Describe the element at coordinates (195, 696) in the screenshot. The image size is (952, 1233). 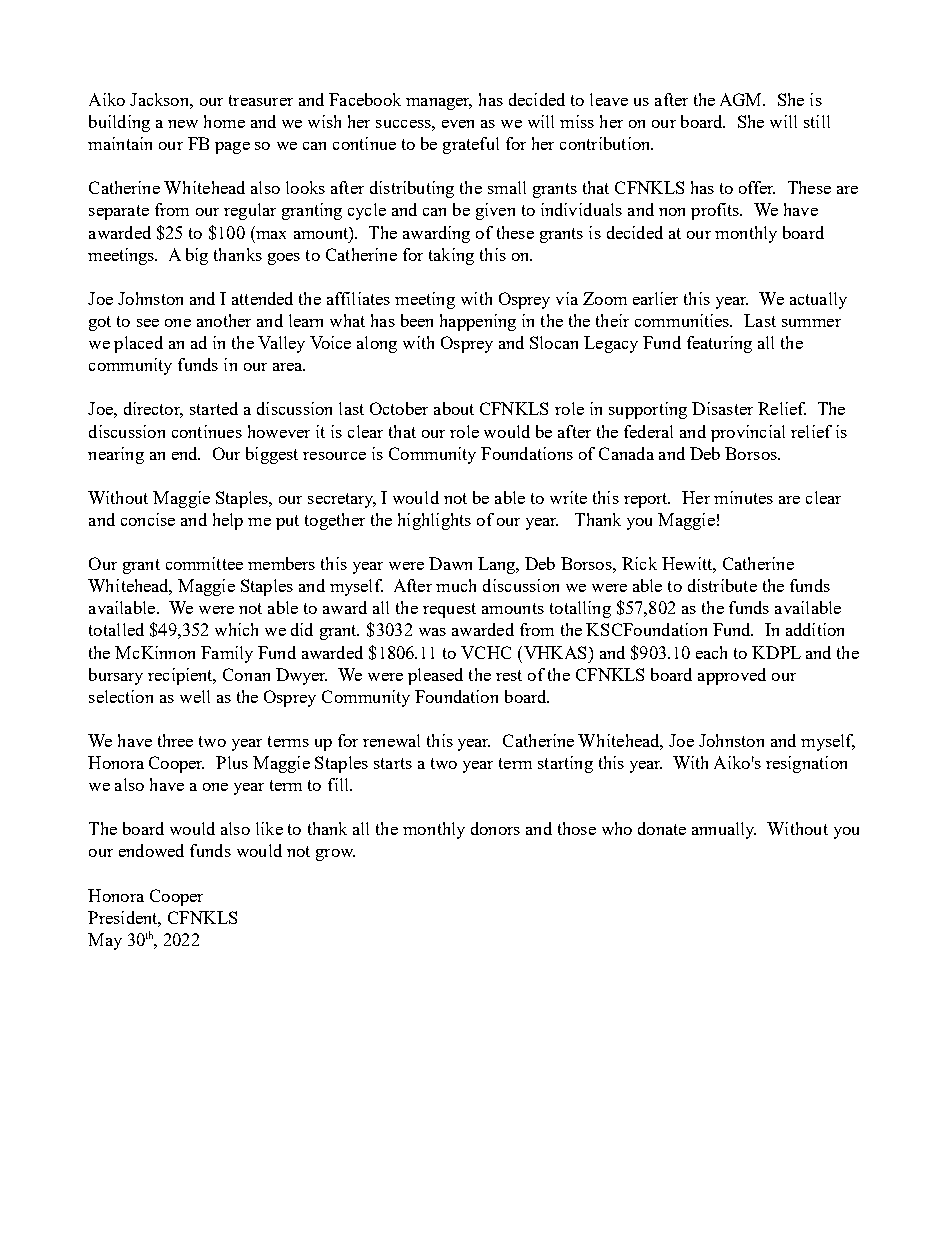
I see `well` at that location.
